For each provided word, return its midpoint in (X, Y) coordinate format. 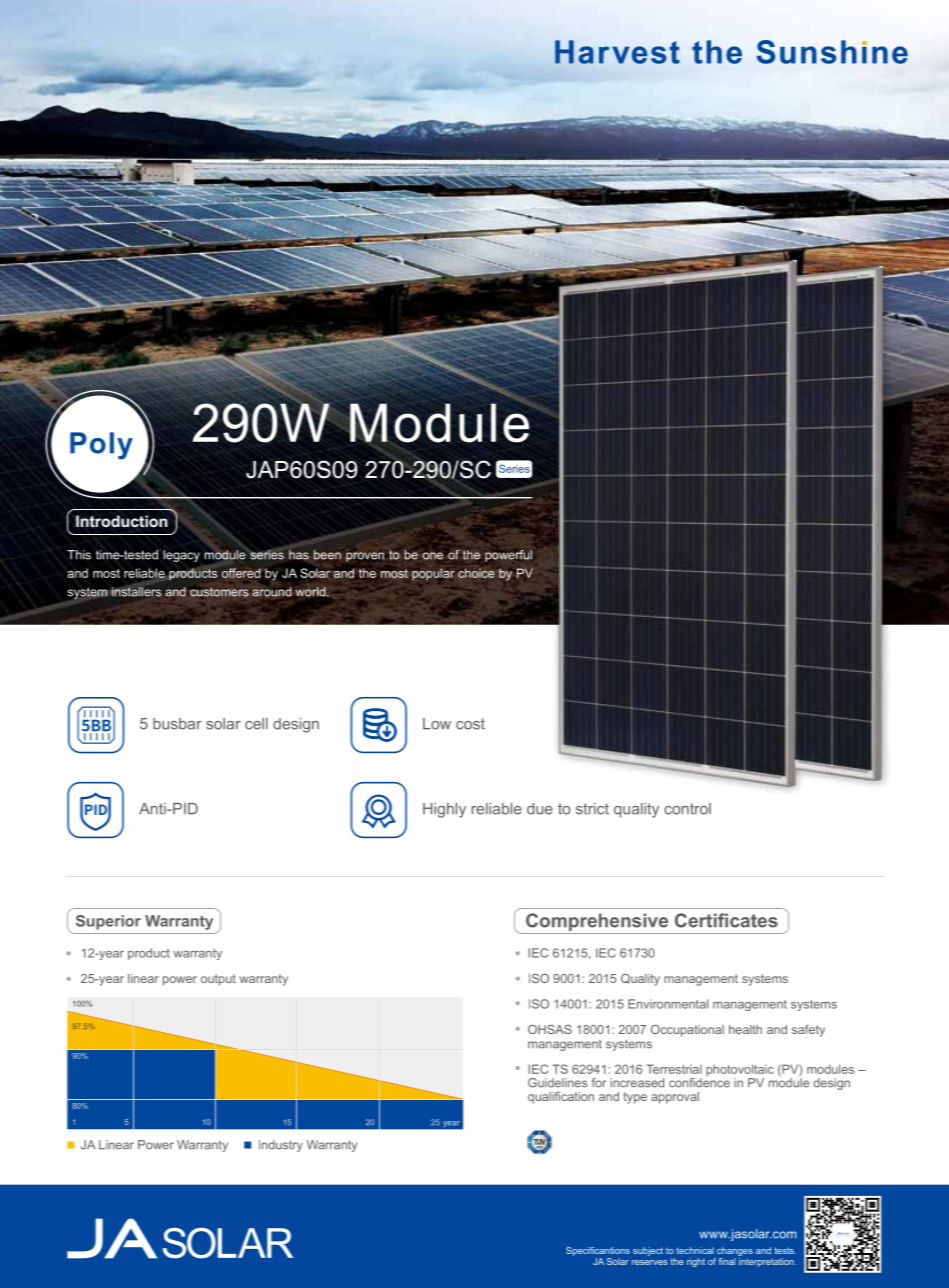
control (687, 809)
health (745, 1029)
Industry (281, 1146)
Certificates (726, 920)
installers (136, 592)
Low (437, 724)
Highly (444, 810)
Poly (101, 446)
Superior (108, 922)
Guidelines (558, 1083)
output (218, 980)
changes (735, 1251)
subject (648, 1251)
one (433, 556)
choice (476, 573)
